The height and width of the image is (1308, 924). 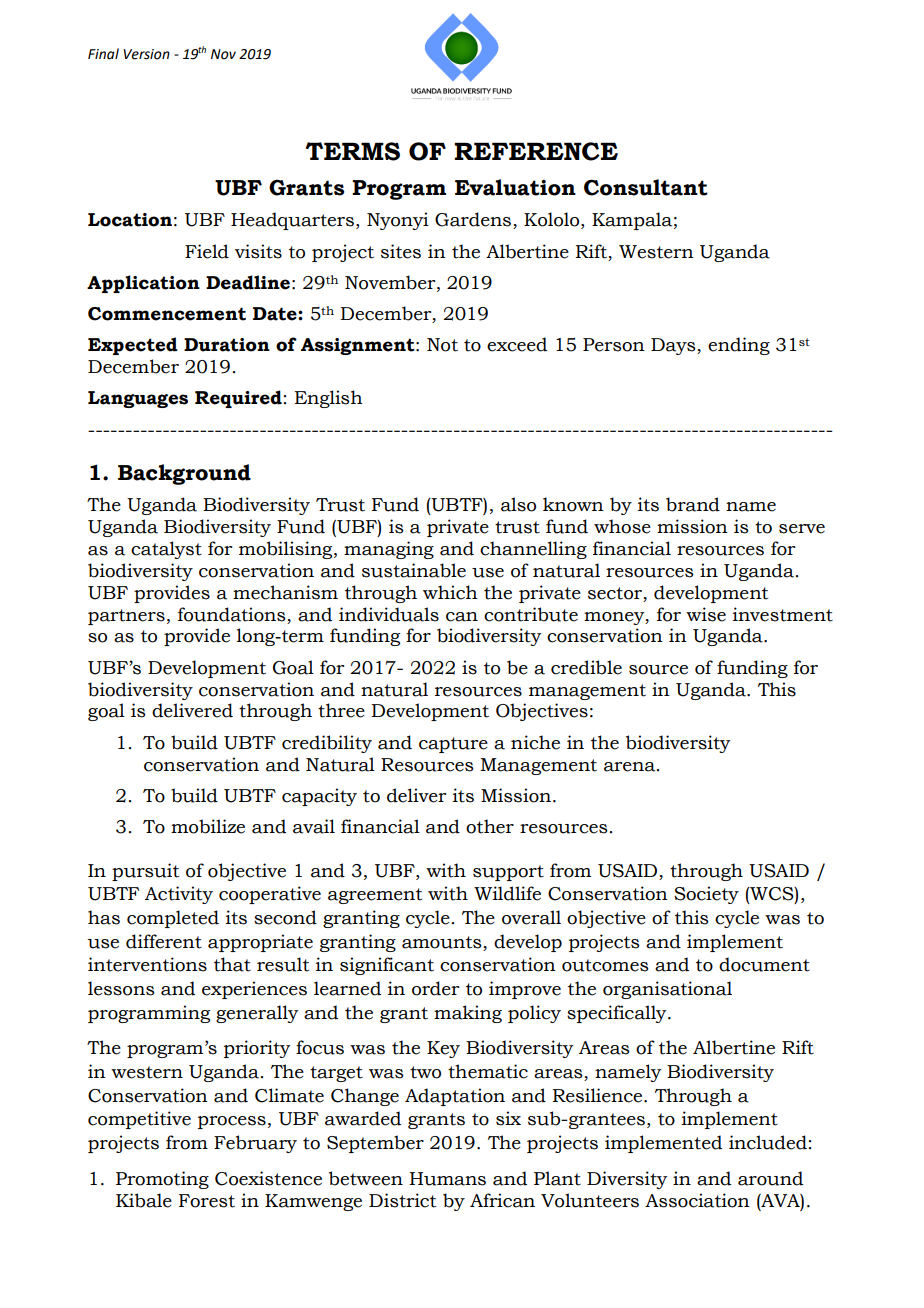 I want to click on Consultant, so click(x=646, y=187).
